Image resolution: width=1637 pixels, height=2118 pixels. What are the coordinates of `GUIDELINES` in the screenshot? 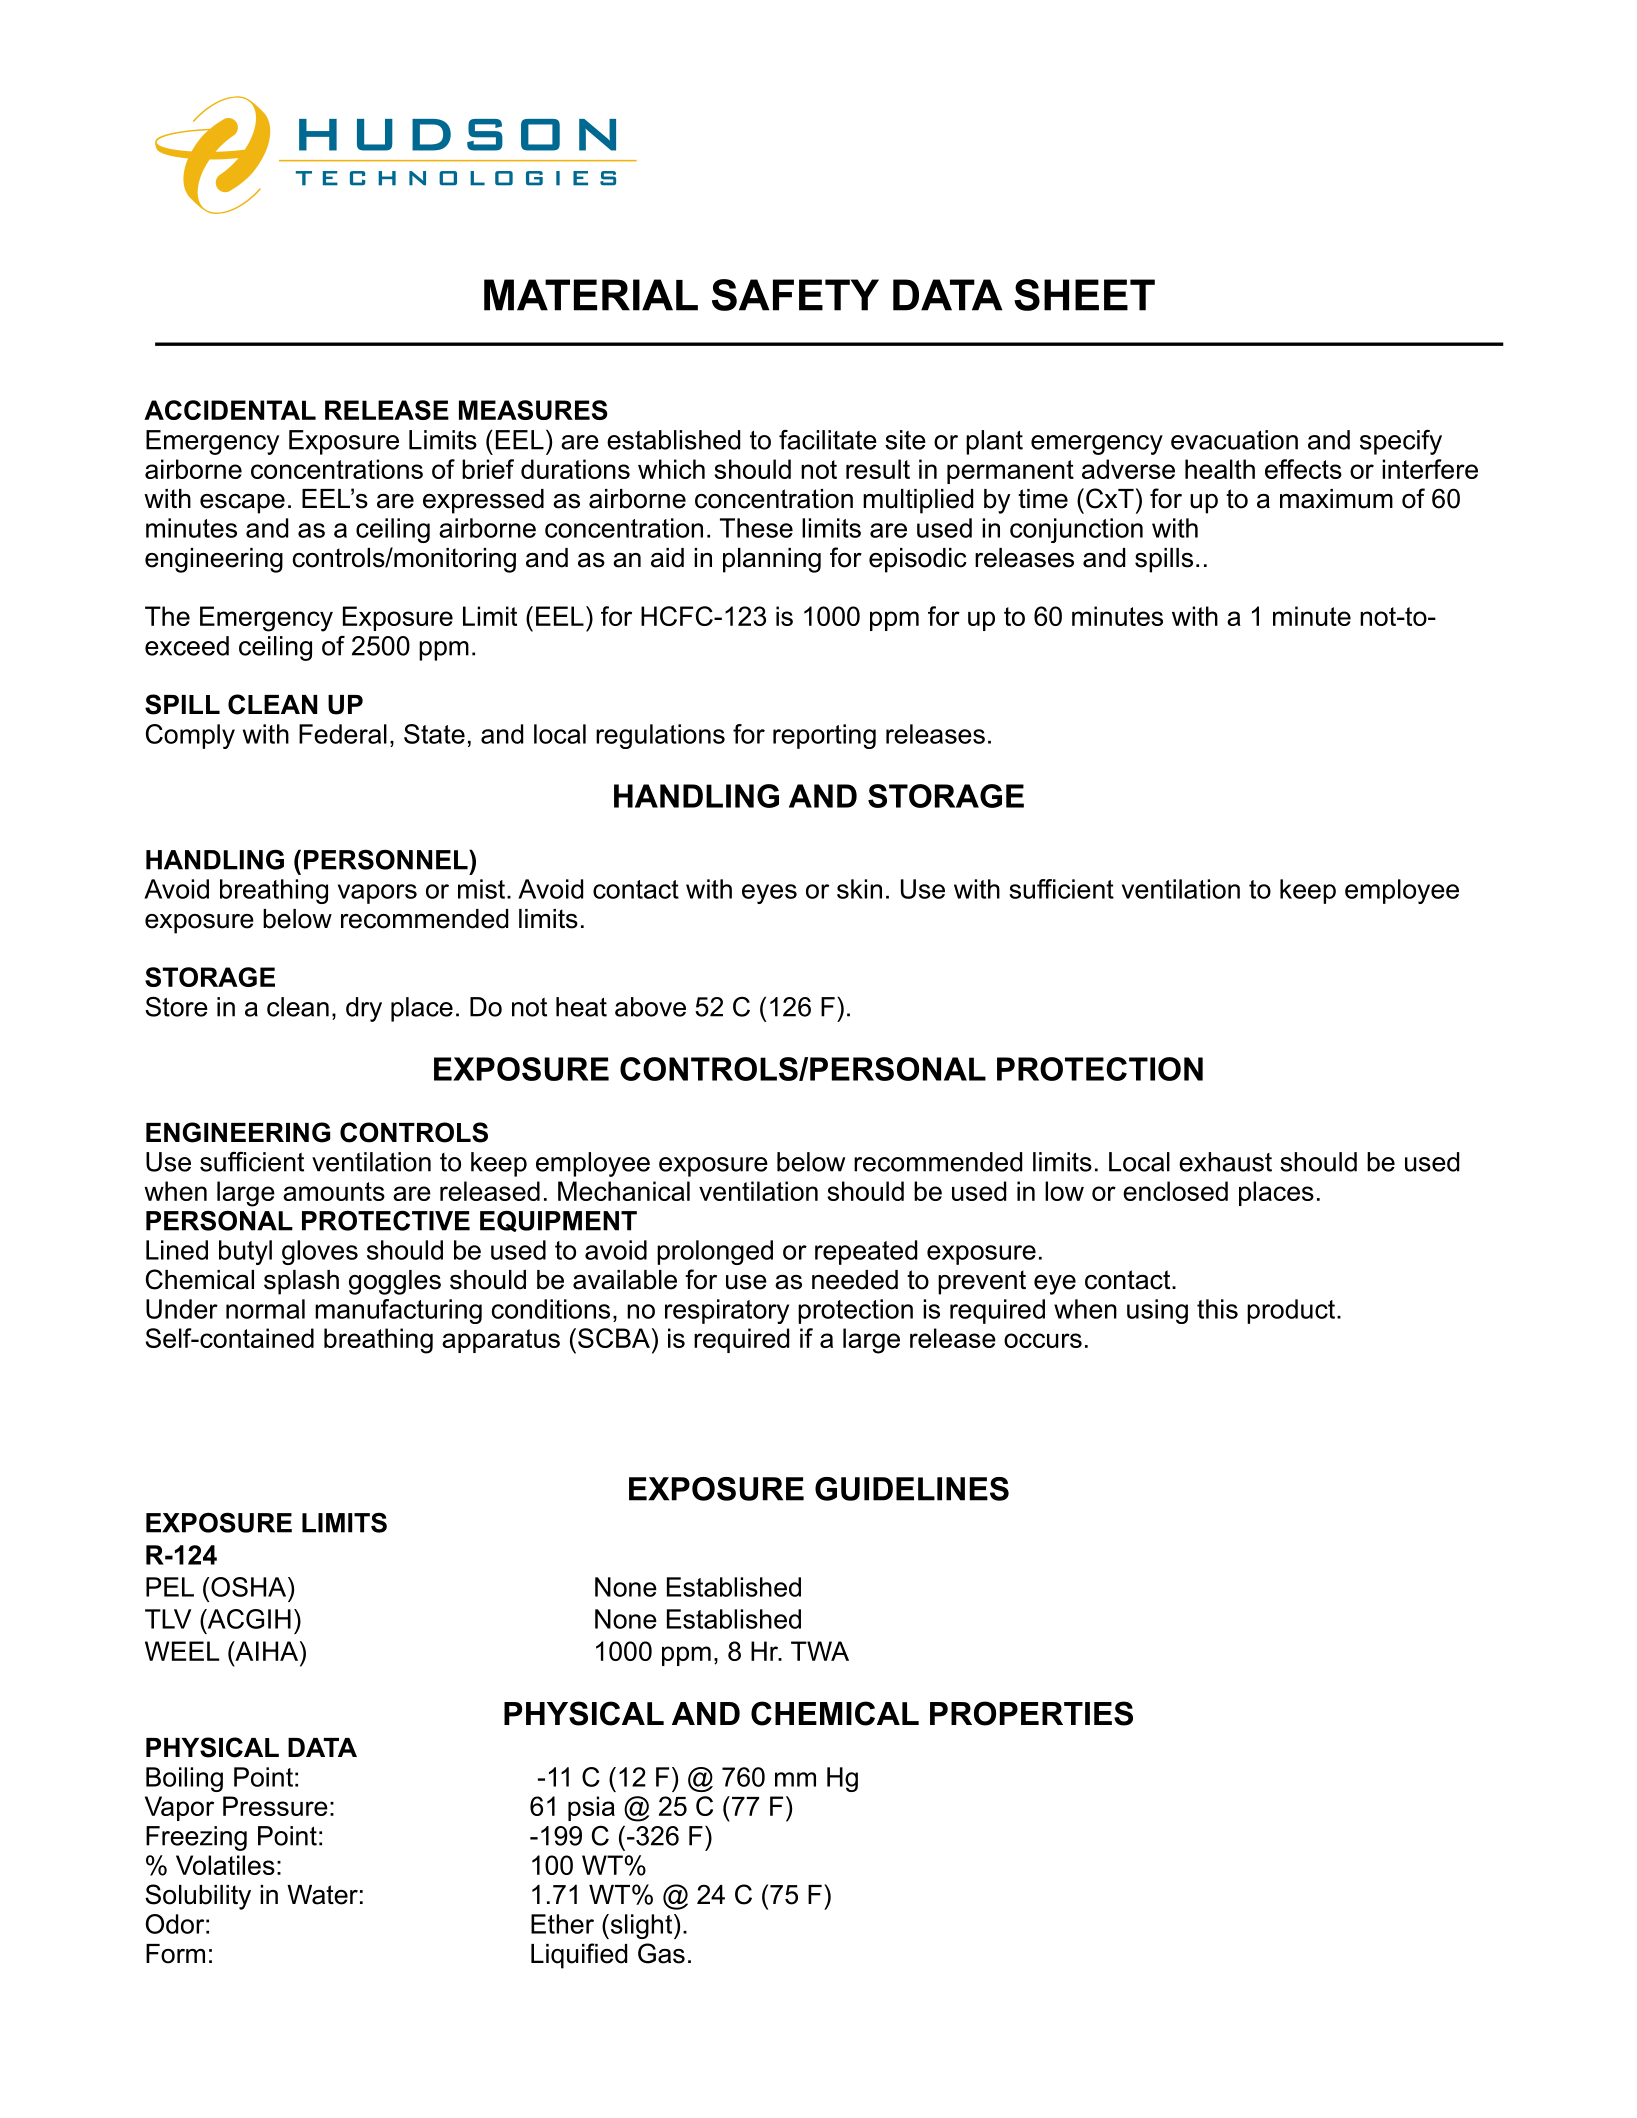 It's located at (912, 1489).
